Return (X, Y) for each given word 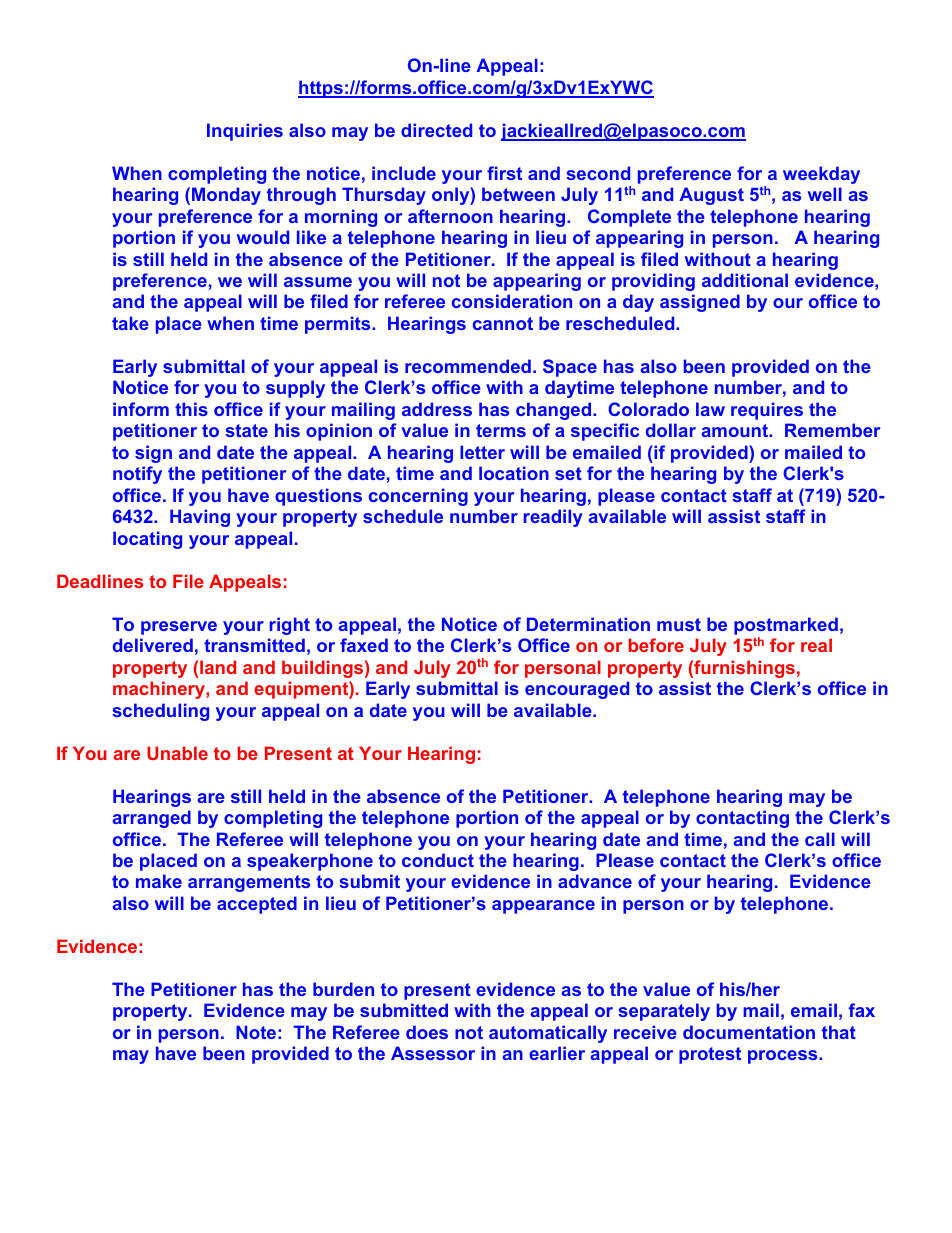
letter (482, 452)
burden (343, 989)
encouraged (577, 690)
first (504, 173)
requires (767, 411)
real (816, 645)
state (246, 430)
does (427, 1032)
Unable (177, 753)
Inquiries (245, 132)
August (711, 196)
